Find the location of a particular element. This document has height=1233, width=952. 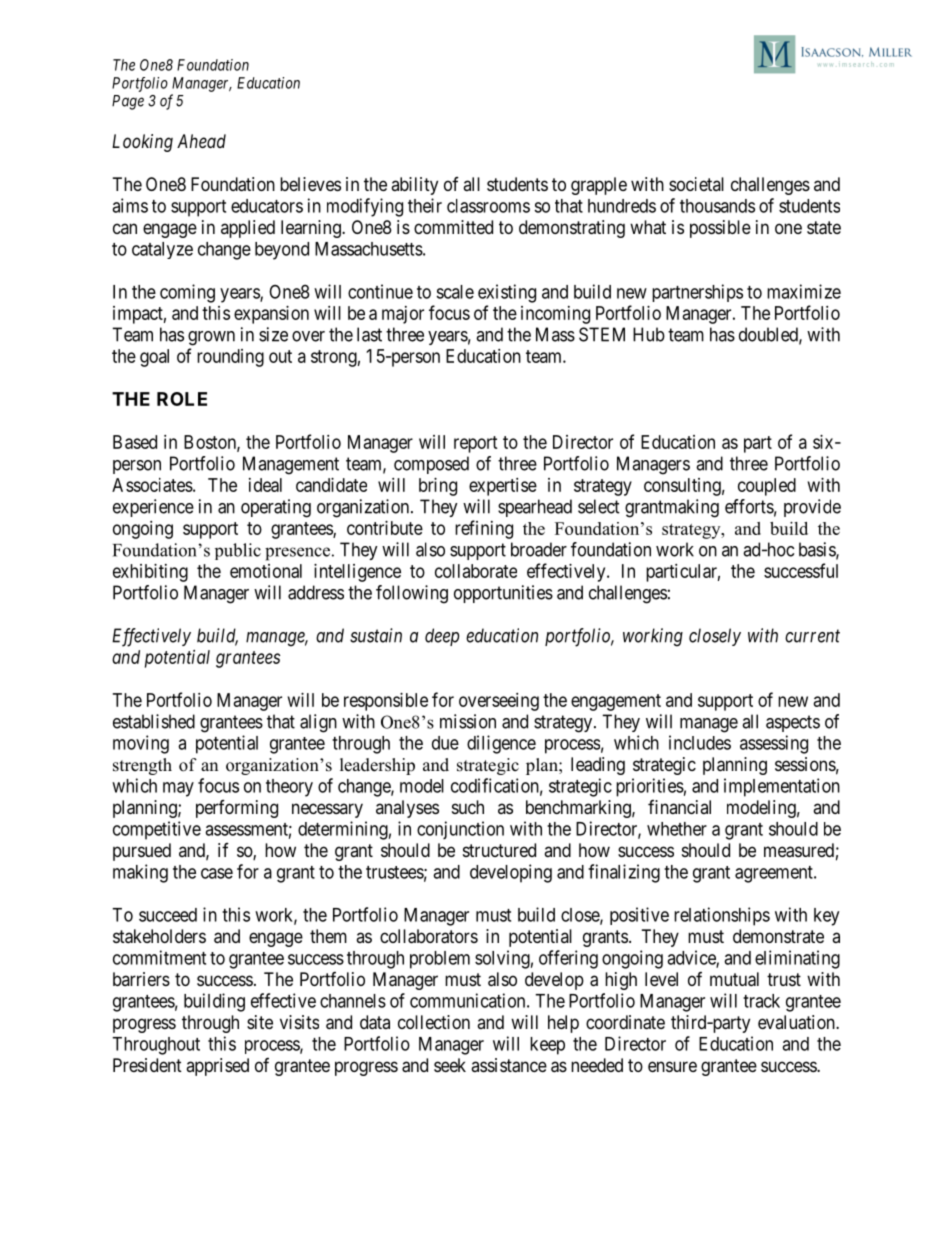

ROLE is located at coordinates (182, 399).
